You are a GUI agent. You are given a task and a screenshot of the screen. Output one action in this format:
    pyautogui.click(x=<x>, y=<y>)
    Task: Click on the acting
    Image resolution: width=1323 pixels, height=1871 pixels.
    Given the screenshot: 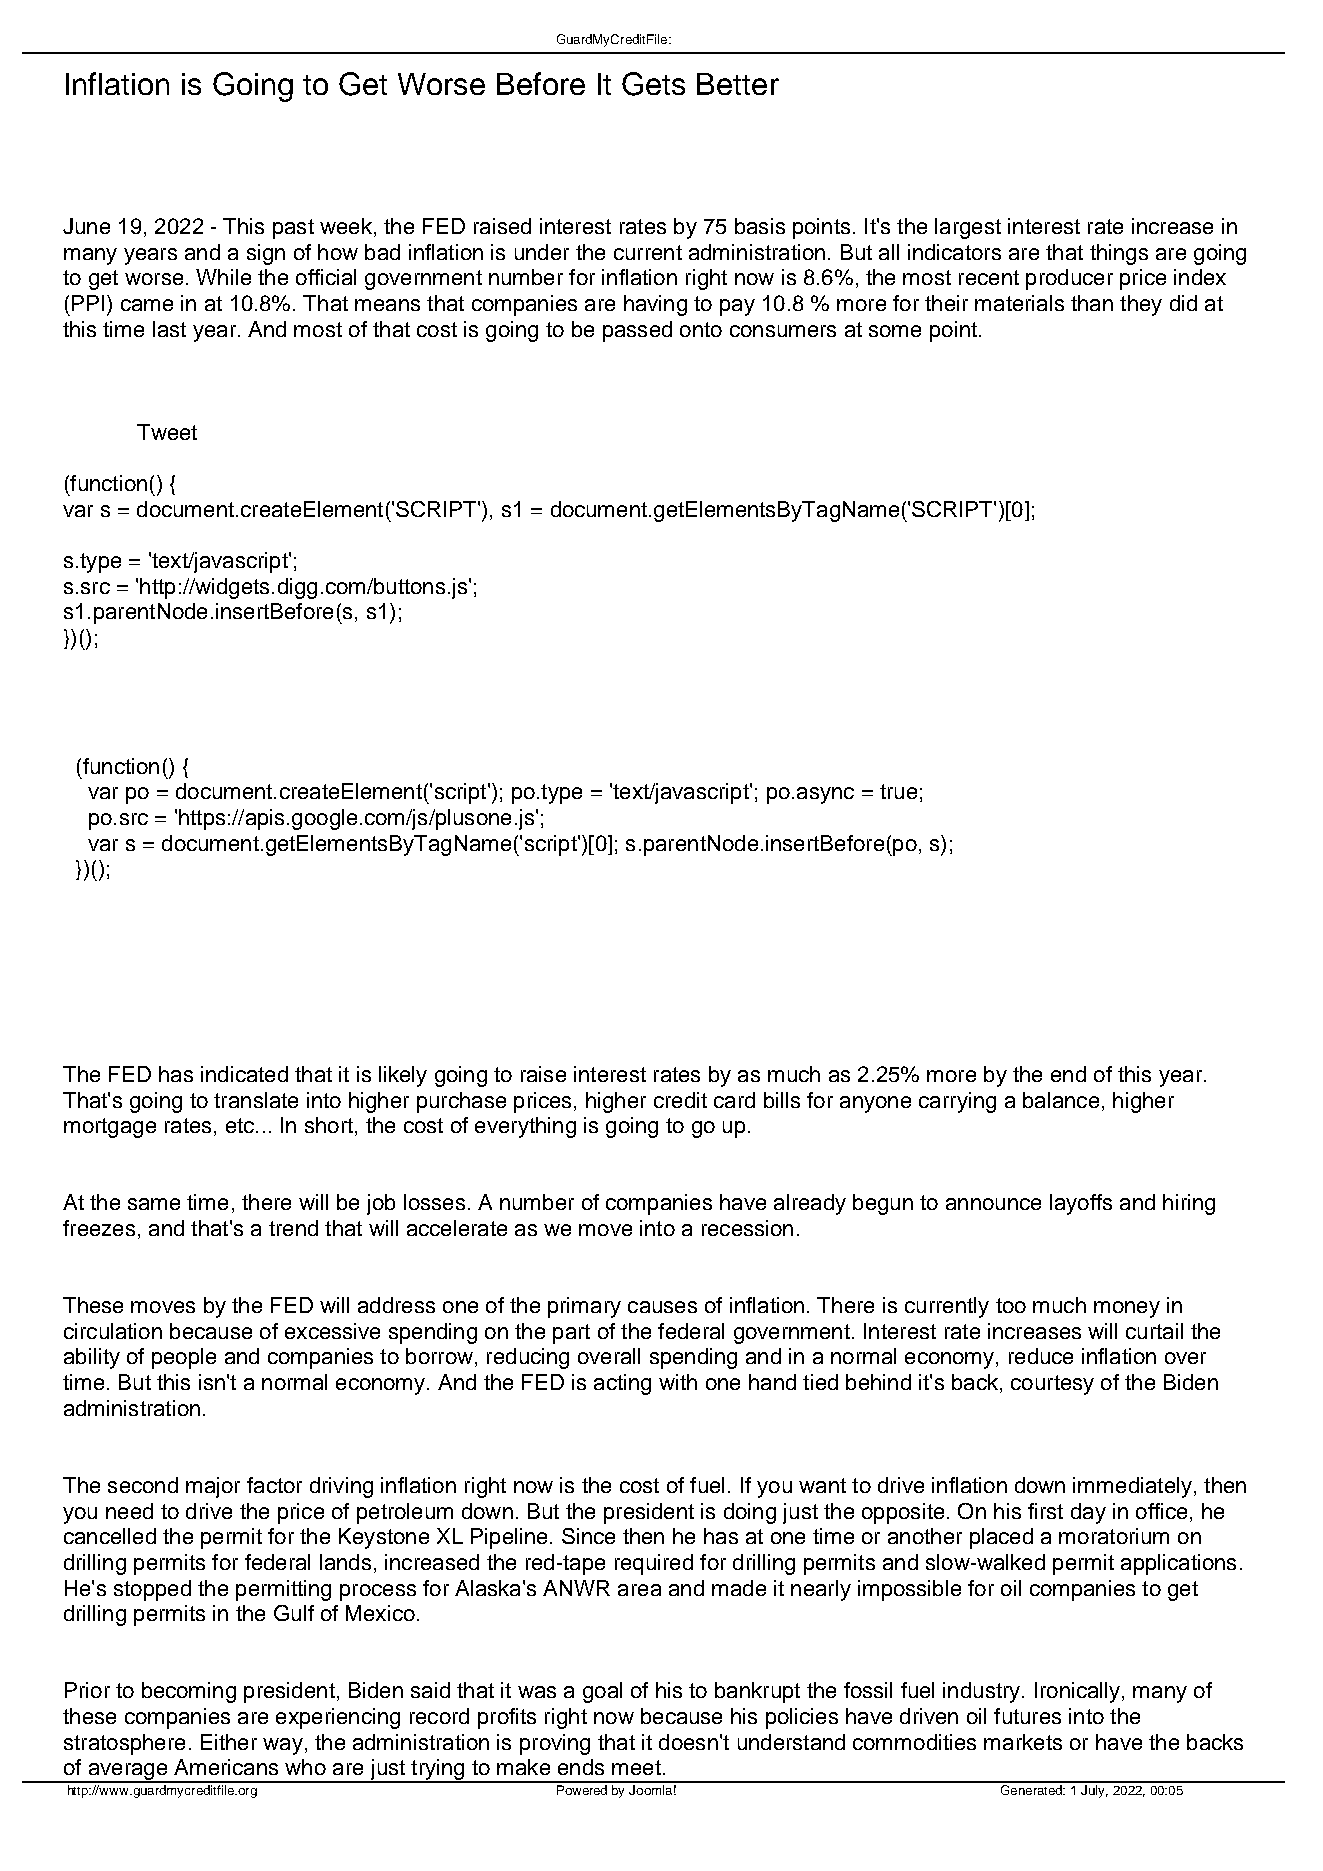 What is the action you would take?
    pyautogui.click(x=622, y=1384)
